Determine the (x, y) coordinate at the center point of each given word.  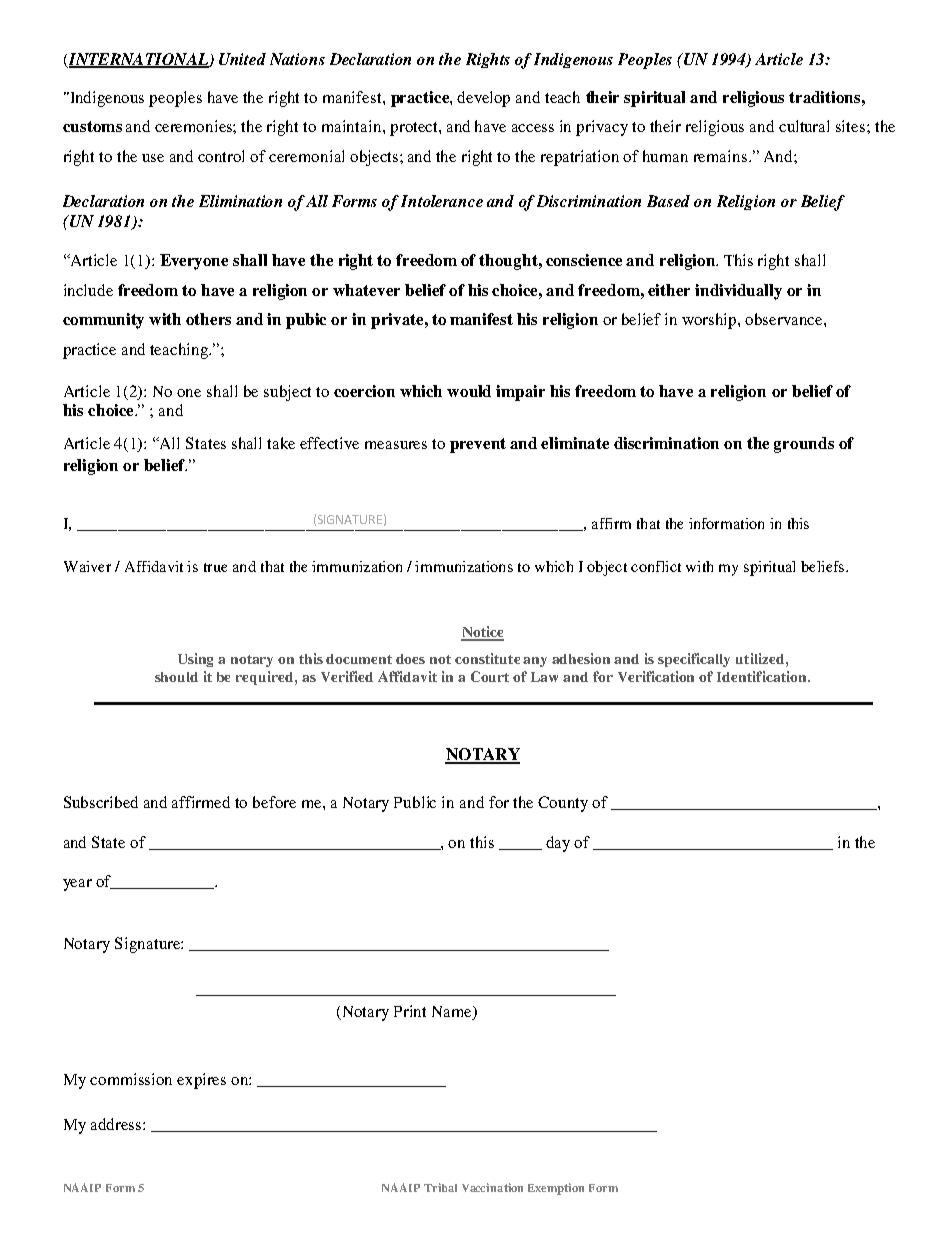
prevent (478, 445)
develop (483, 99)
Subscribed (101, 802)
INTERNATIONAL (138, 60)
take (281, 443)
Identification (763, 676)
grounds (804, 445)
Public (415, 802)
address (117, 1124)
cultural (804, 126)
